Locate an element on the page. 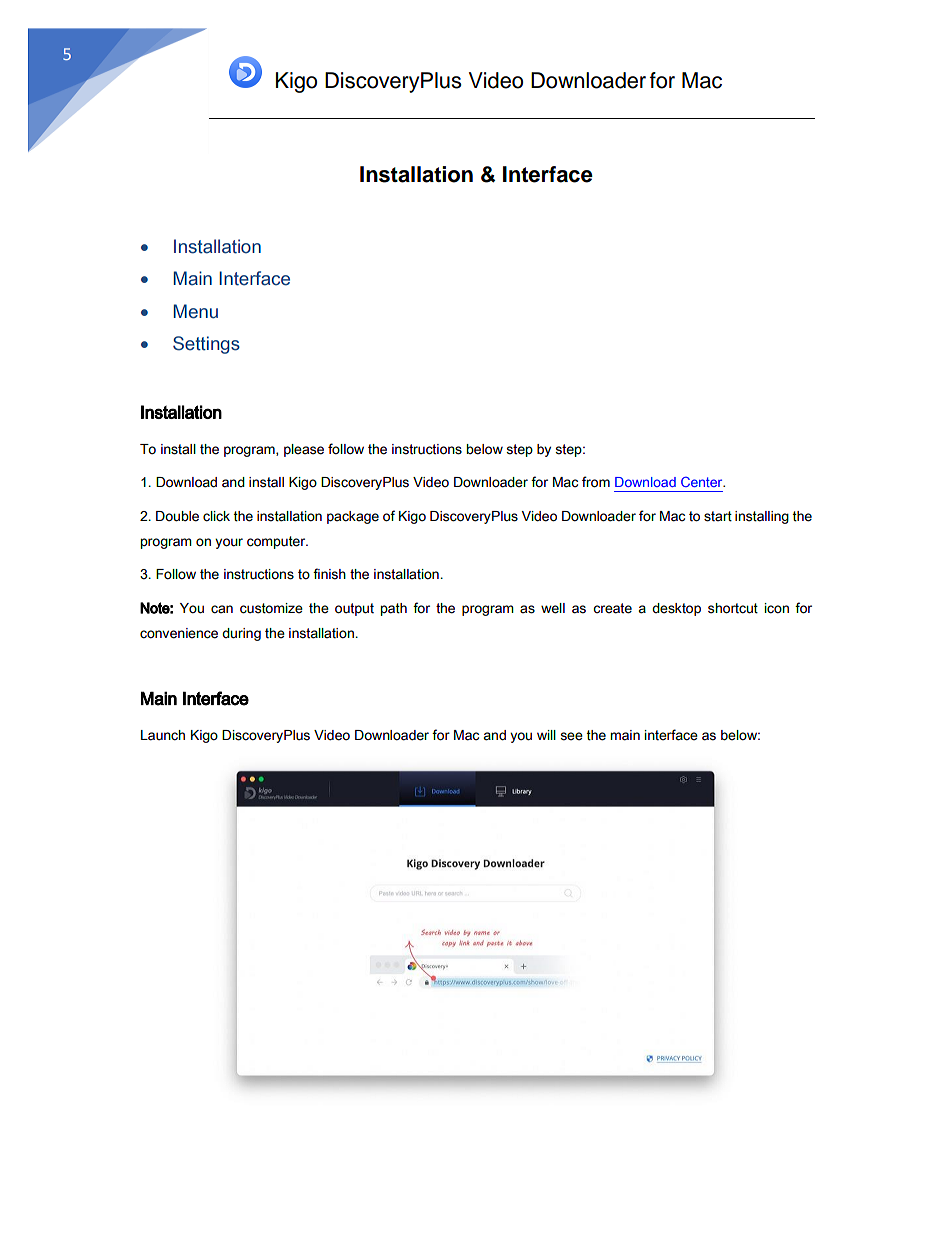 Image resolution: width=952 pixels, height=1233 pixels. will is located at coordinates (546, 735).
